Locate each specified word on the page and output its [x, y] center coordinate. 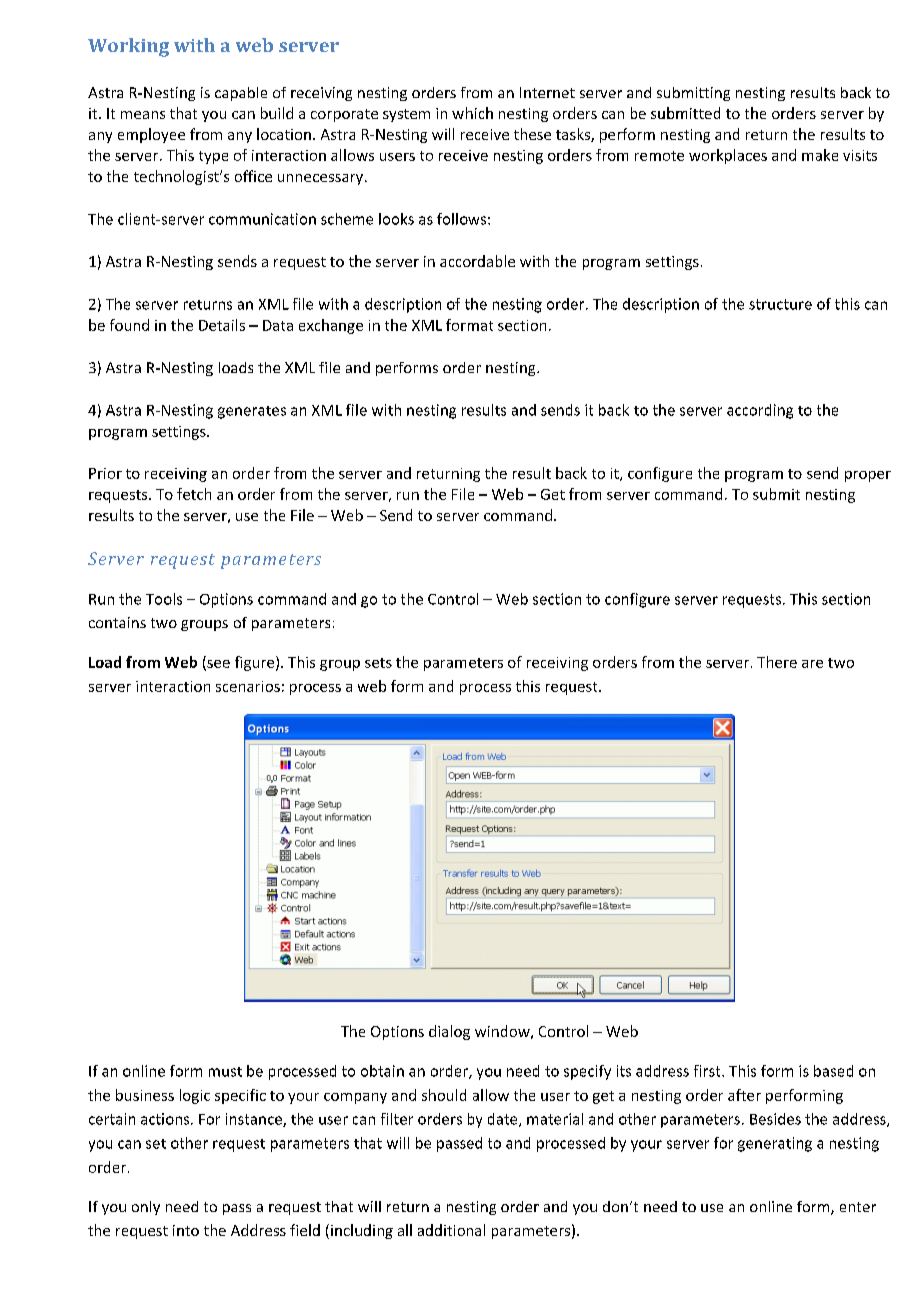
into [186, 1230]
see [217, 665]
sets [378, 663]
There [777, 662]
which [472, 113]
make [820, 155]
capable [241, 94]
